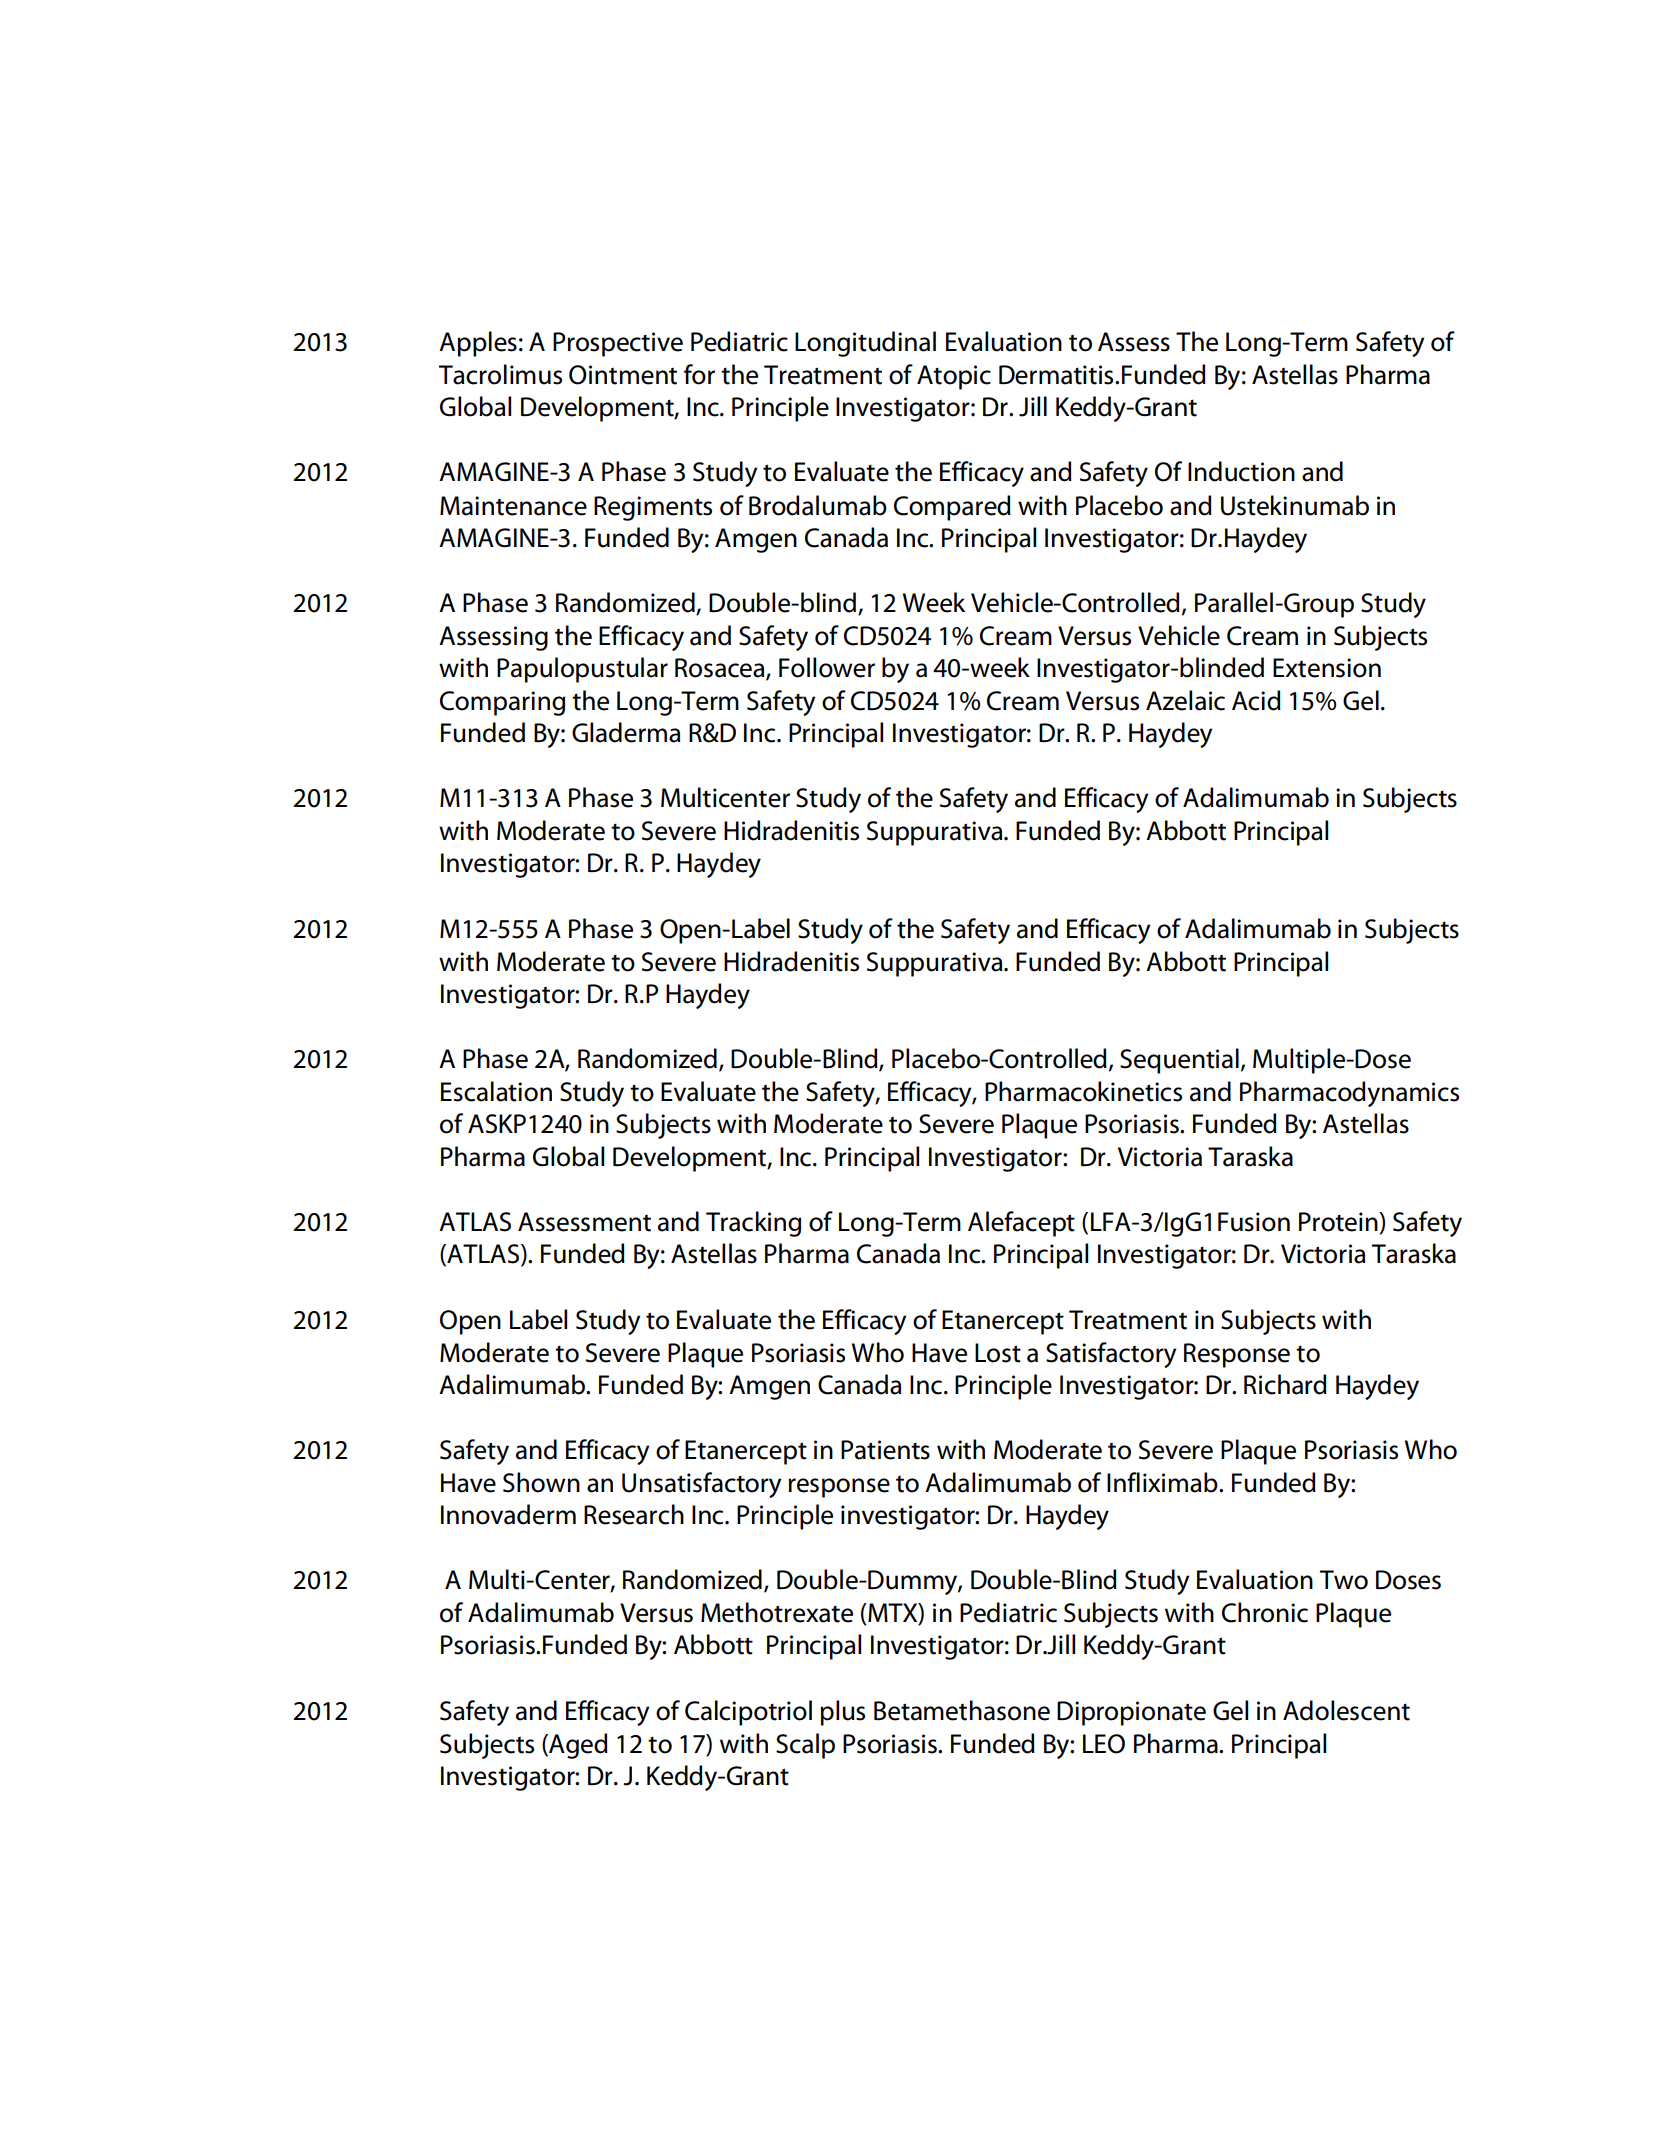 The width and height of the screenshot is (1659, 2147). Describe the element at coordinates (954, 377) in the screenshot. I see `Atopic` at that location.
